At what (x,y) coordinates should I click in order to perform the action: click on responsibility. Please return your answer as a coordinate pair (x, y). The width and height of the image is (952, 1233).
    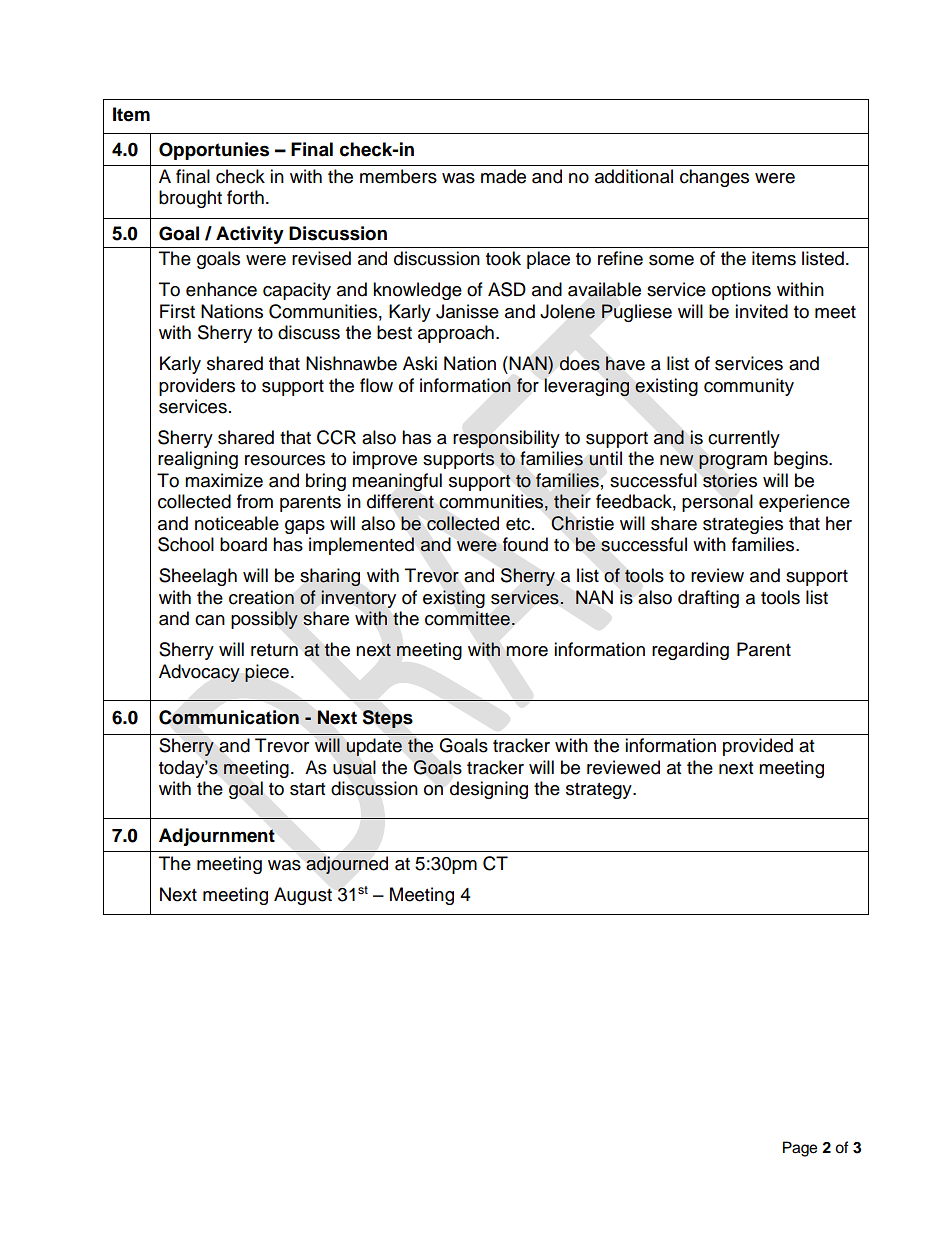
    Looking at the image, I should click on (506, 439).
